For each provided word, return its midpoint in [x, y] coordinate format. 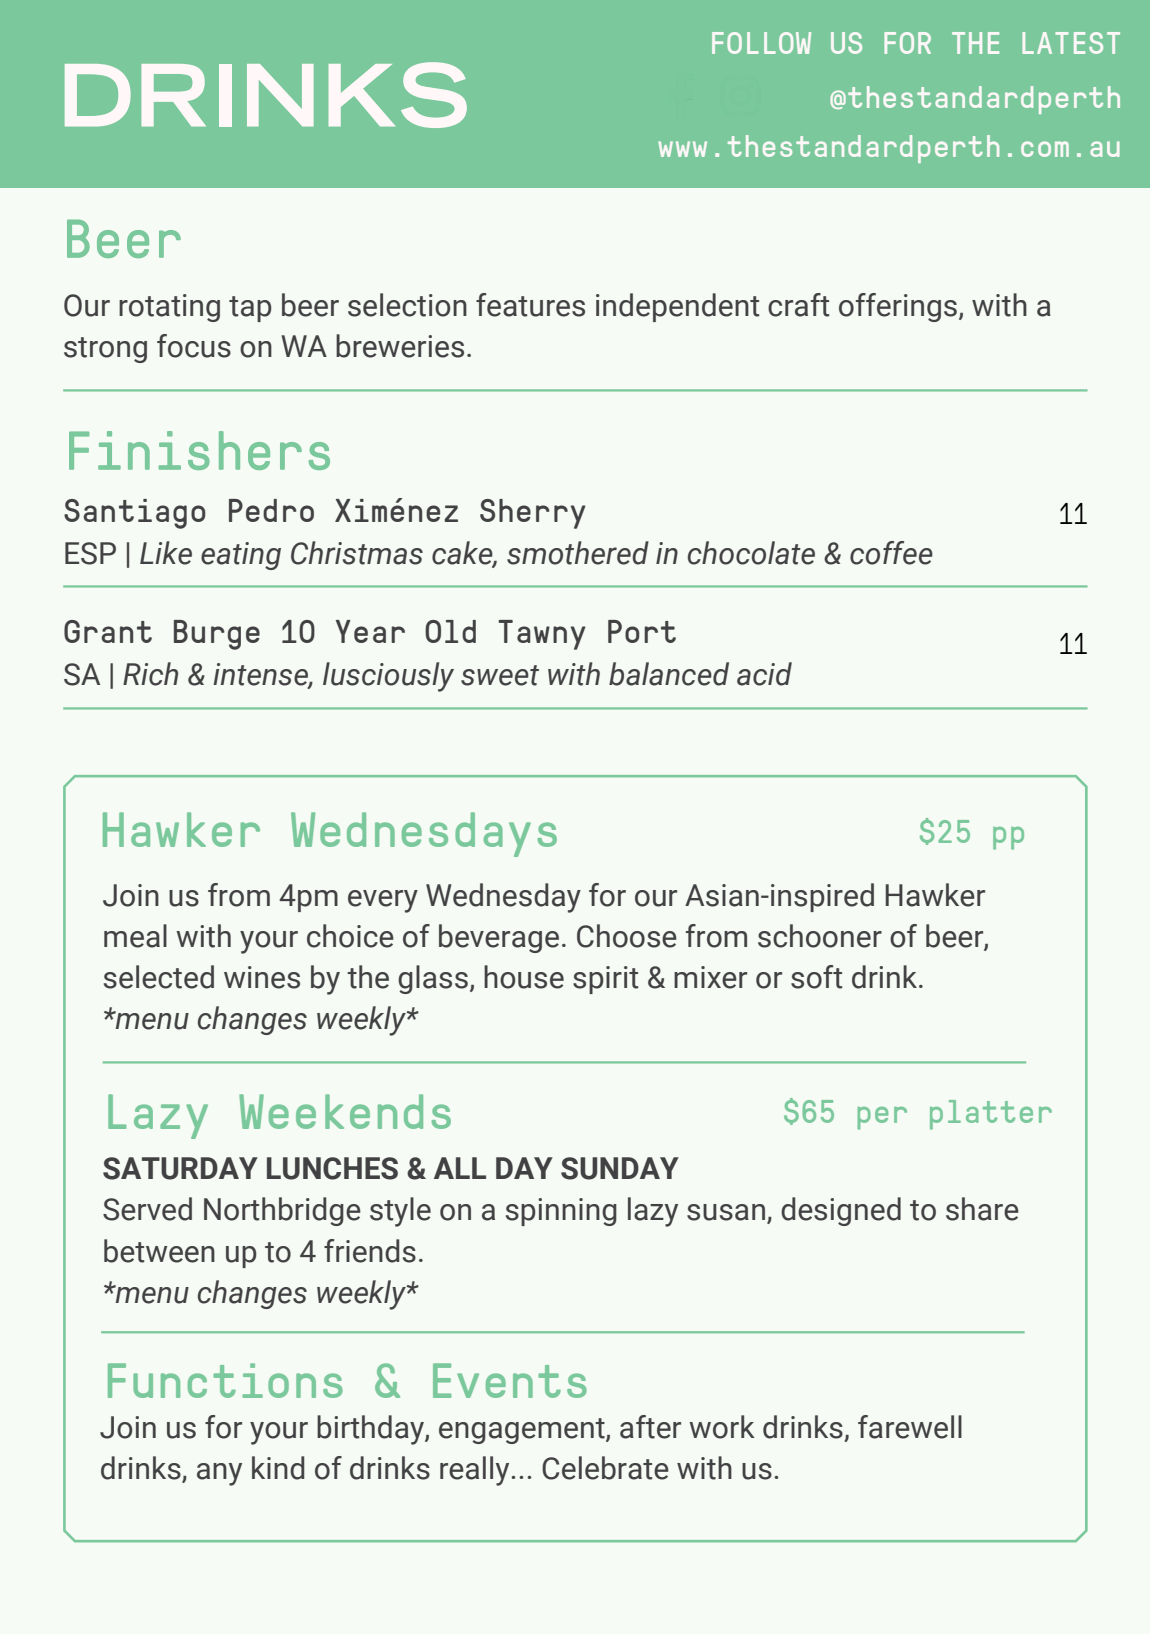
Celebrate [605, 1468]
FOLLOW [761, 43]
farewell [910, 1427]
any [219, 1474]
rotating [169, 308]
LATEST [1071, 43]
